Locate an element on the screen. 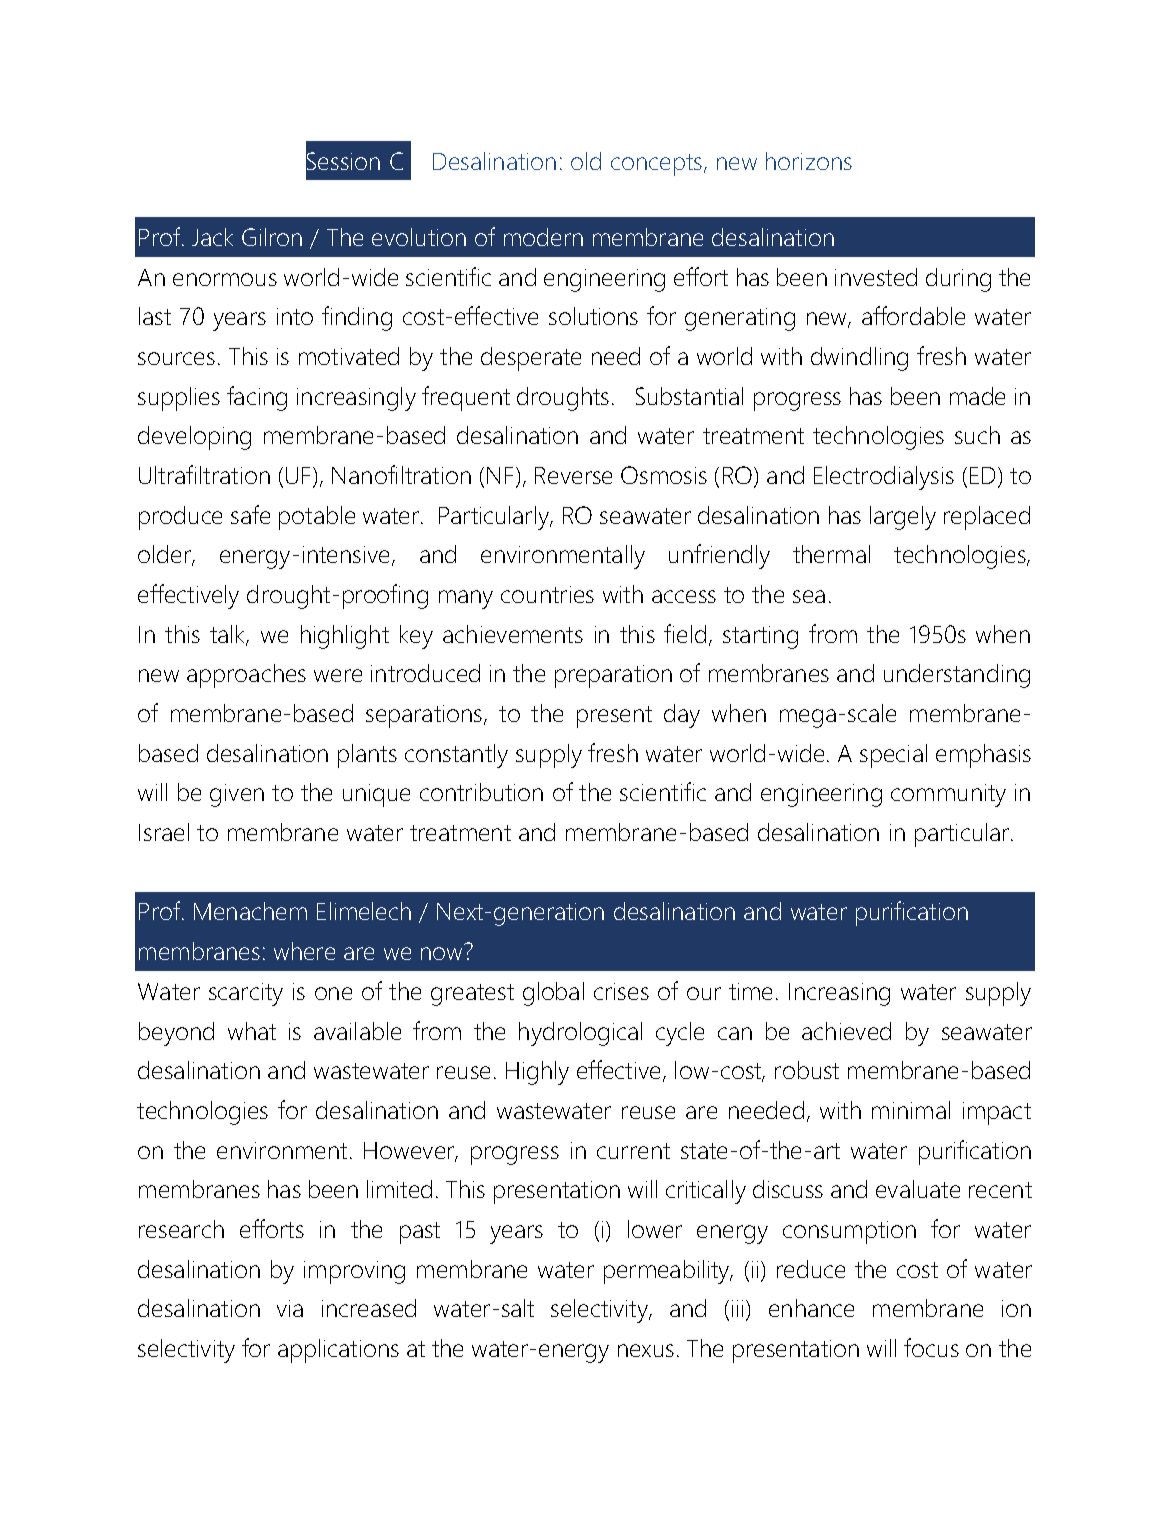 This screenshot has width=1170, height=1514. Menachem is located at coordinates (250, 911).
